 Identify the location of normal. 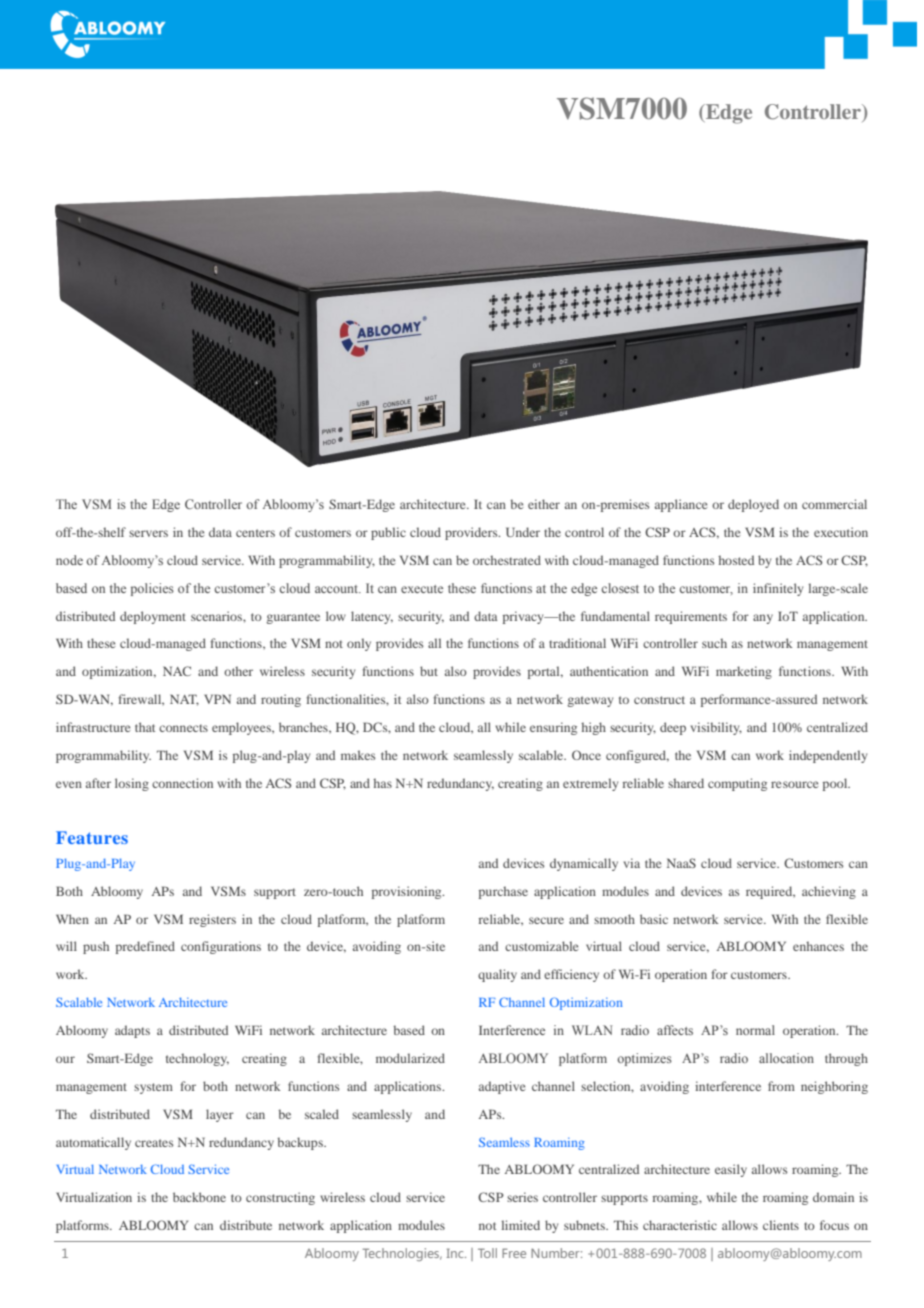
(755, 1030).
